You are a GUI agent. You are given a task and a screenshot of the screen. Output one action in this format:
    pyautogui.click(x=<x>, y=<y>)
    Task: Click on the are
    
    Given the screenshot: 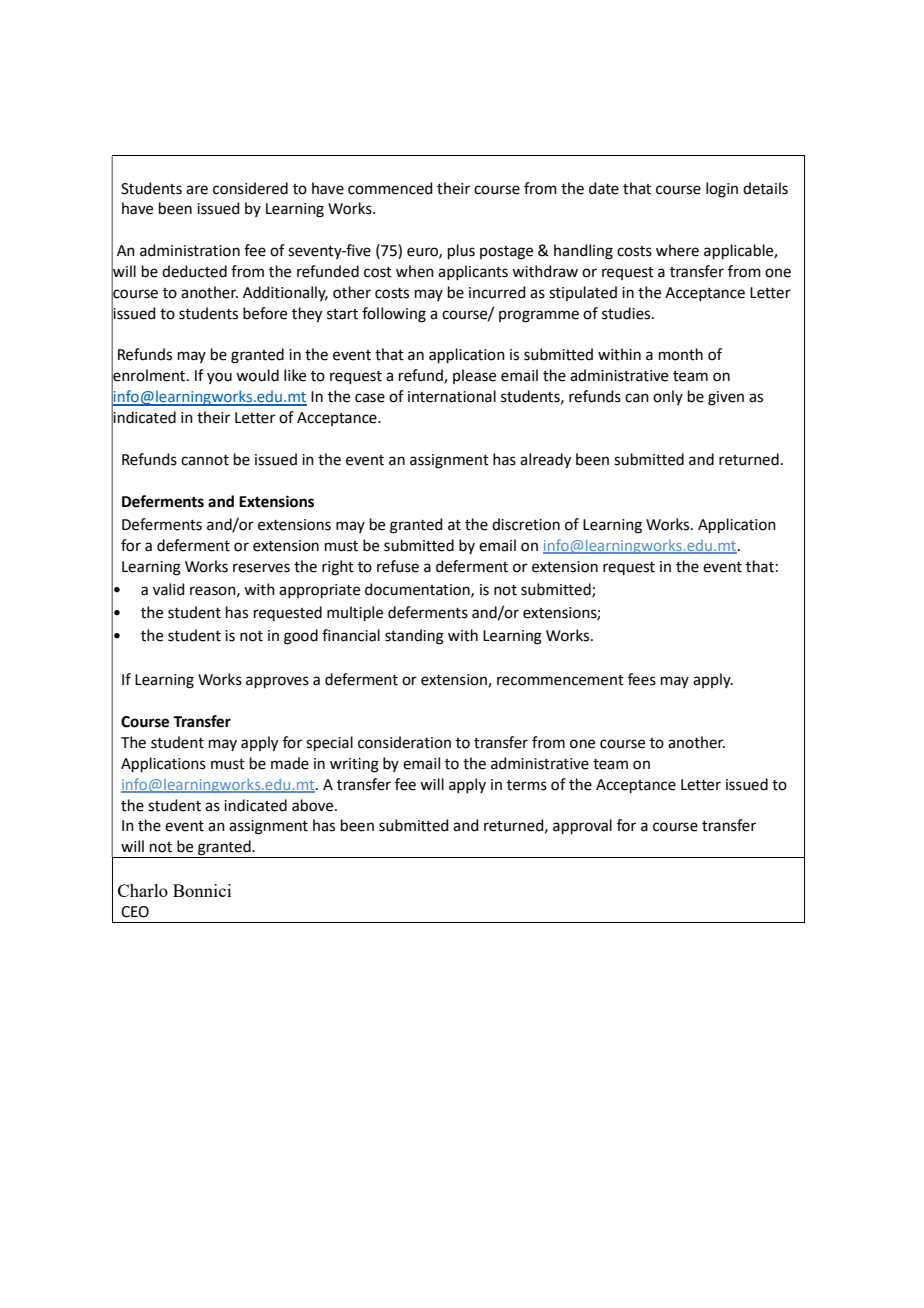 What is the action you would take?
    pyautogui.click(x=197, y=190)
